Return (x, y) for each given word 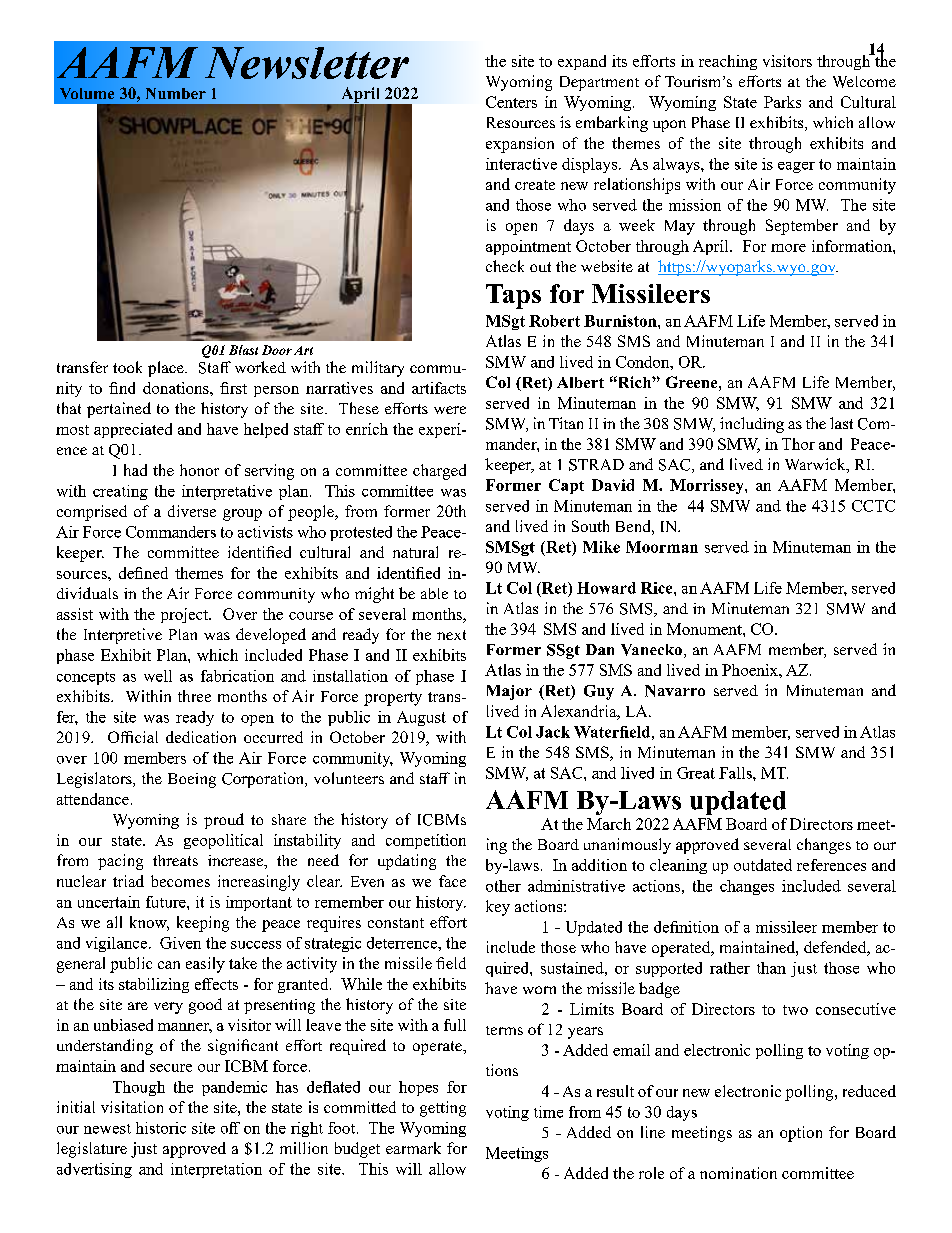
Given (180, 943)
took (127, 367)
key (498, 908)
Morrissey (708, 486)
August (421, 718)
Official (133, 737)
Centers (511, 102)
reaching (728, 62)
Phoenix (751, 670)
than (771, 968)
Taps (513, 296)
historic (161, 1128)
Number (176, 93)
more (788, 248)
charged (439, 472)
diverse (192, 511)
